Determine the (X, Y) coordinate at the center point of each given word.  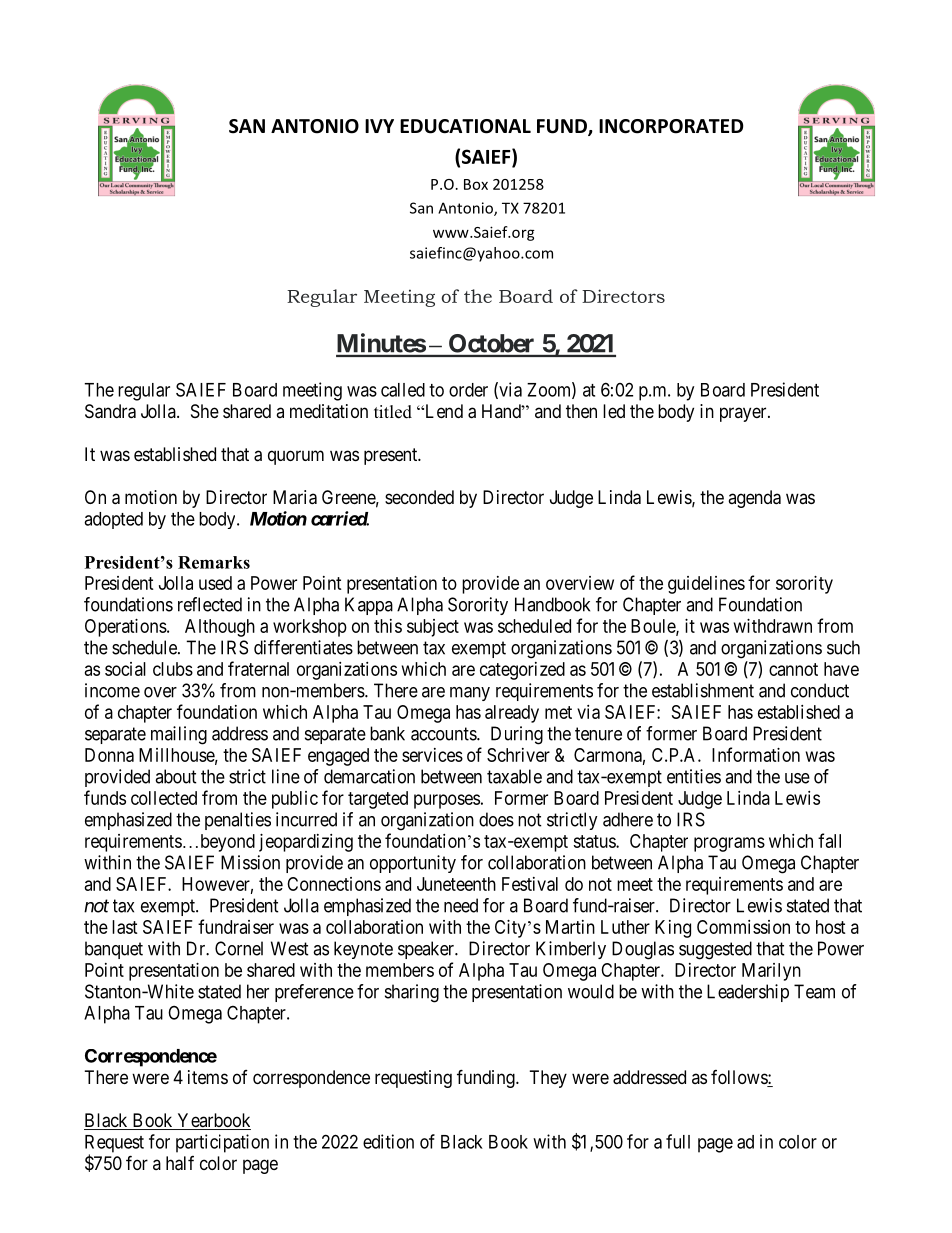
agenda (754, 499)
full (678, 1141)
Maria (295, 497)
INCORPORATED (671, 126)
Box (476, 184)
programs (729, 844)
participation (222, 1143)
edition (388, 1141)
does (496, 819)
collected (164, 798)
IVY (379, 126)
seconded (419, 497)
